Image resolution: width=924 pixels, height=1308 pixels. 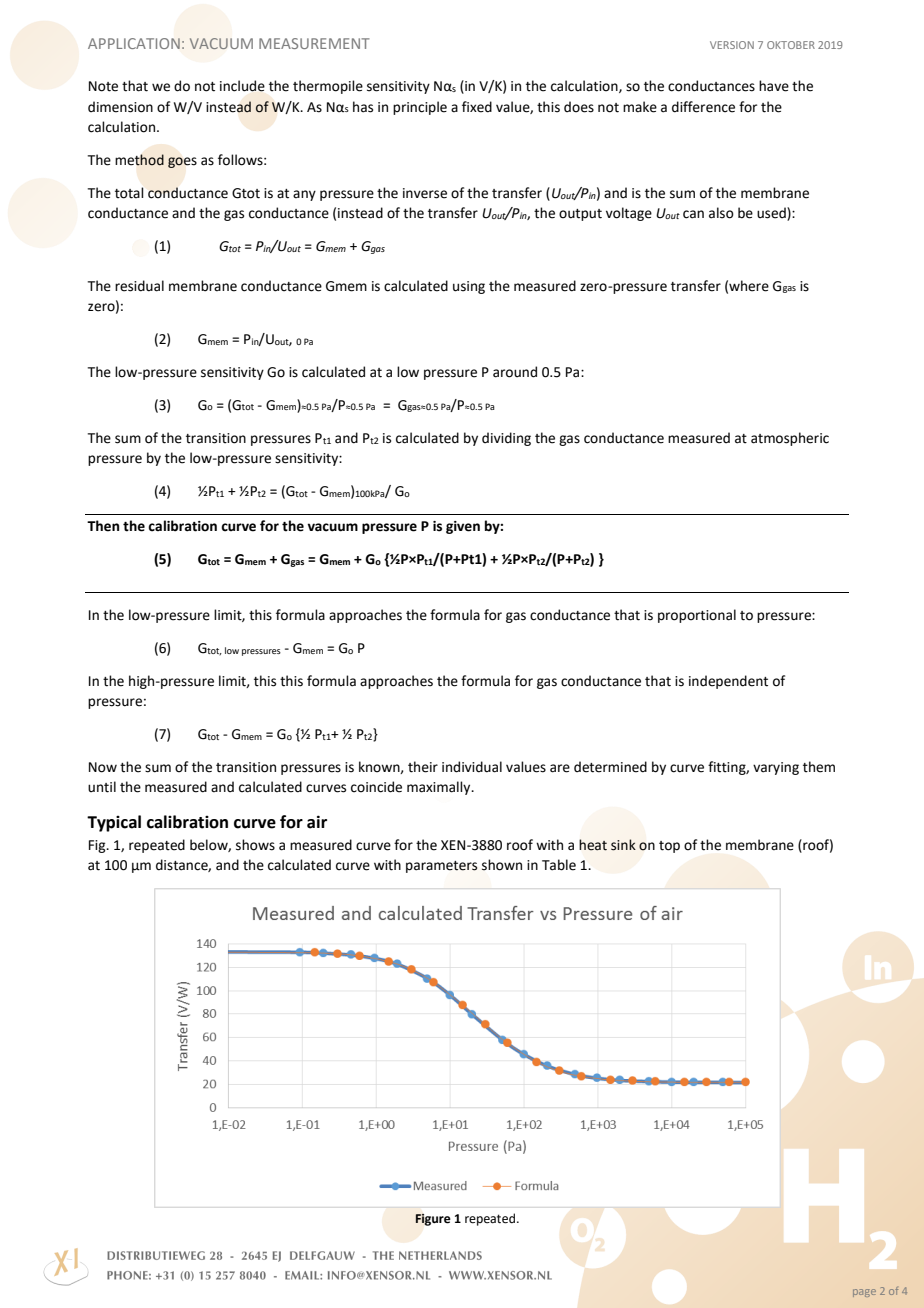 I want to click on fixed, so click(x=477, y=107).
